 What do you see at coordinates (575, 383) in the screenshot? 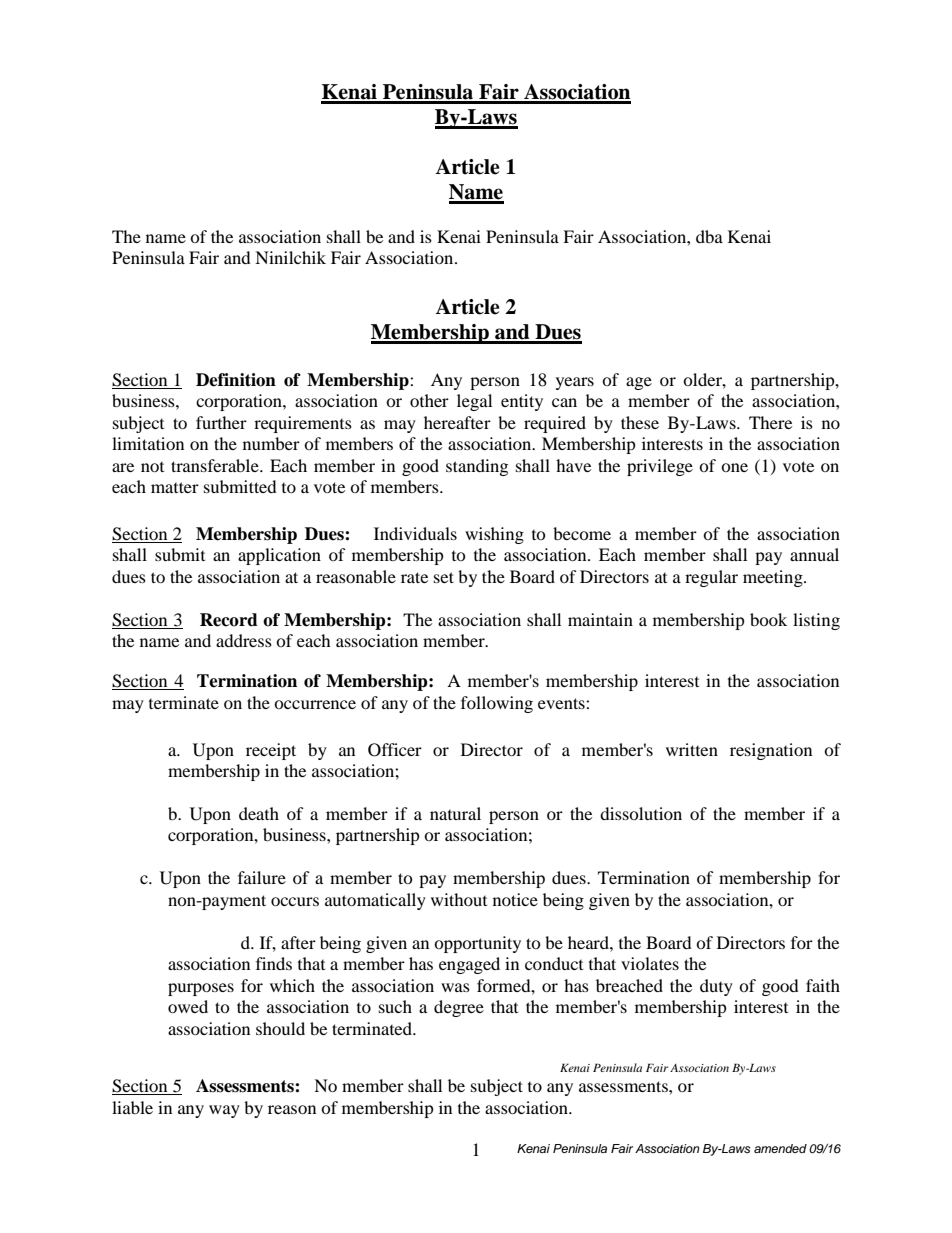
I see `years` at bounding box center [575, 383].
